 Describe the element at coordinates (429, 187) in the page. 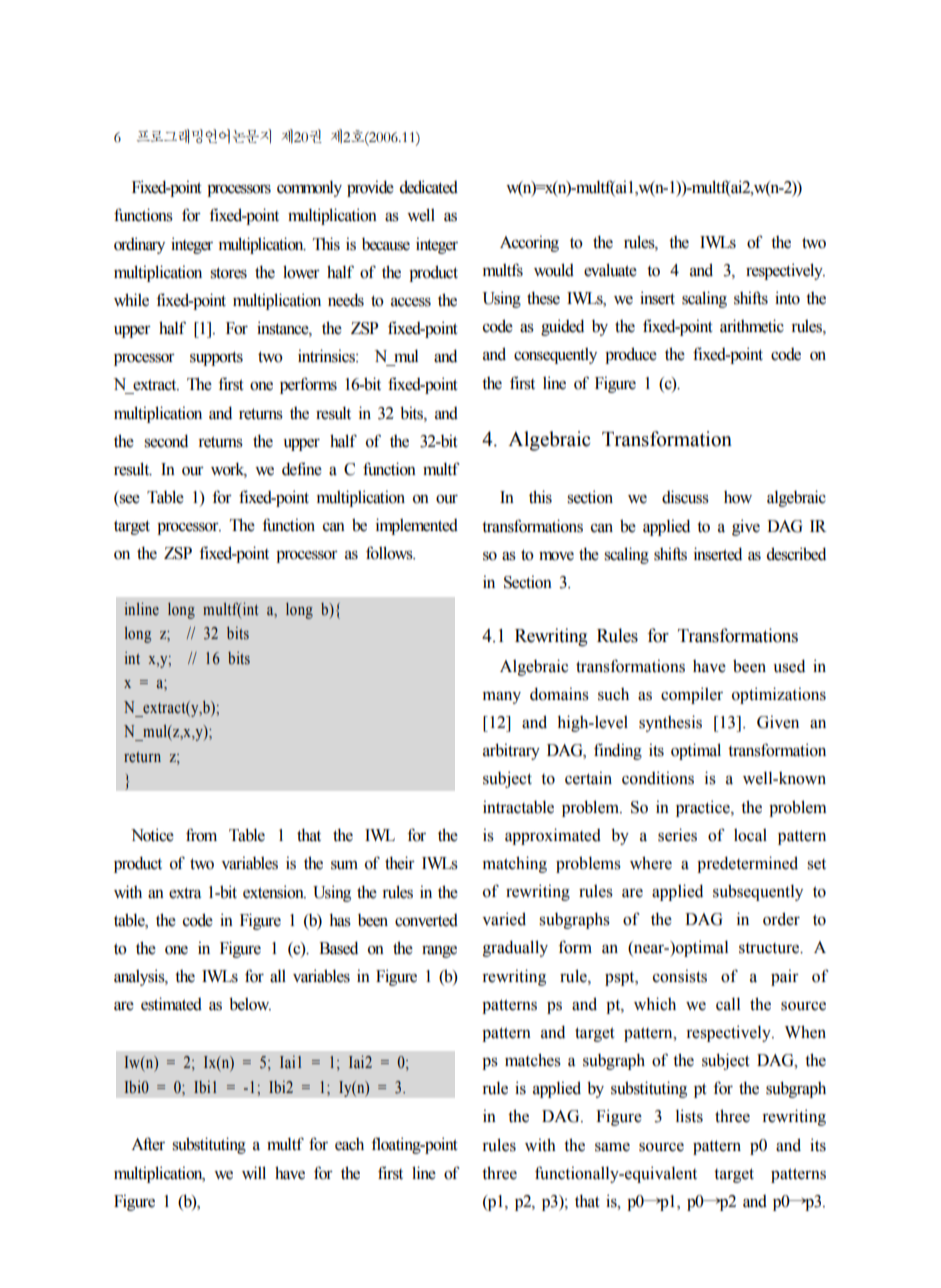

I see `dedicated` at that location.
